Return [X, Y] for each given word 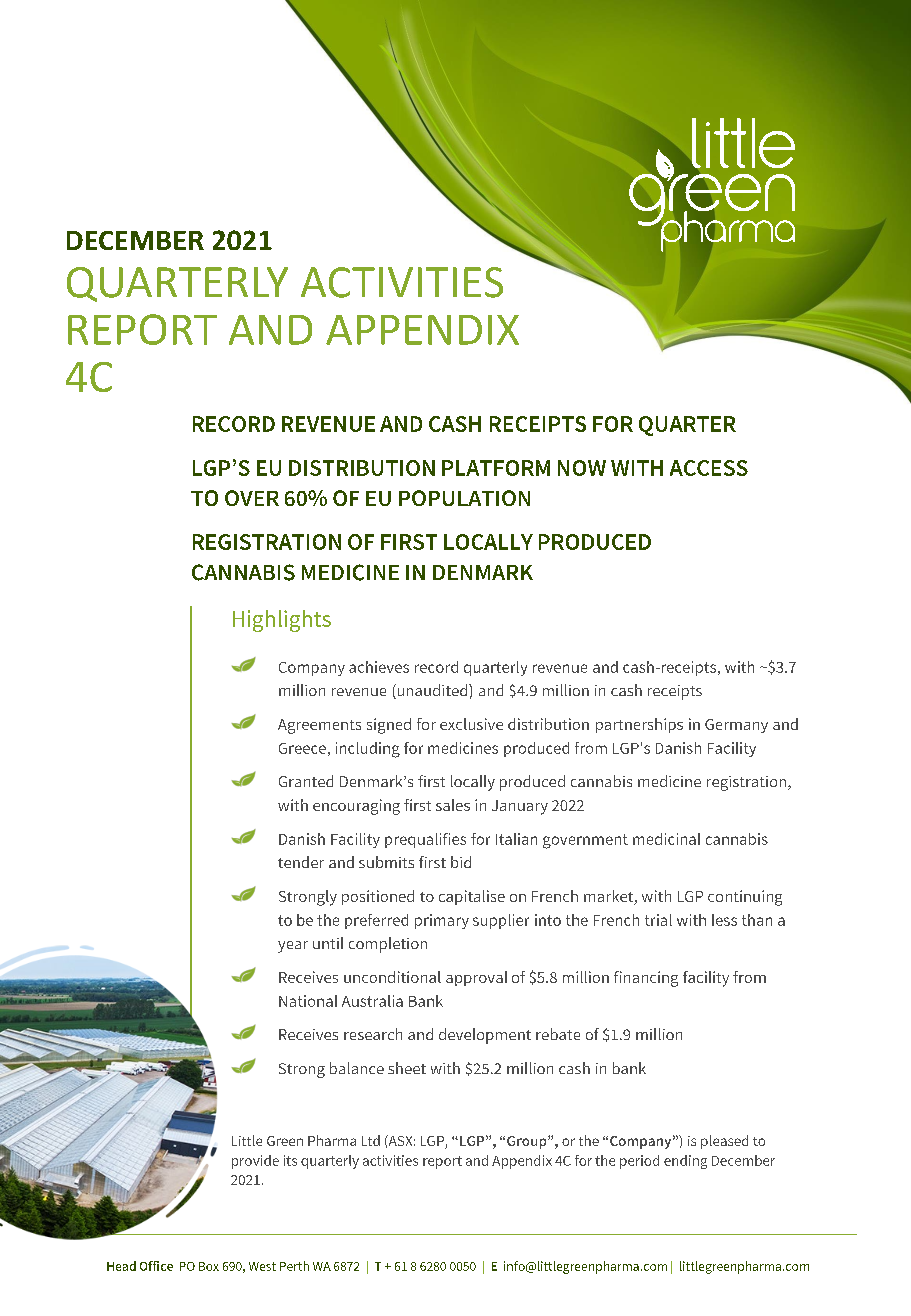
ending [685, 1162]
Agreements [319, 726]
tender [301, 862]
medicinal [666, 839]
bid [461, 862]
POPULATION [464, 498]
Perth [294, 1266]
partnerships [639, 725]
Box [209, 1266]
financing [646, 979]
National [308, 1001]
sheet [407, 1068]
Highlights [282, 621]
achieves [379, 667]
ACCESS [709, 468]
